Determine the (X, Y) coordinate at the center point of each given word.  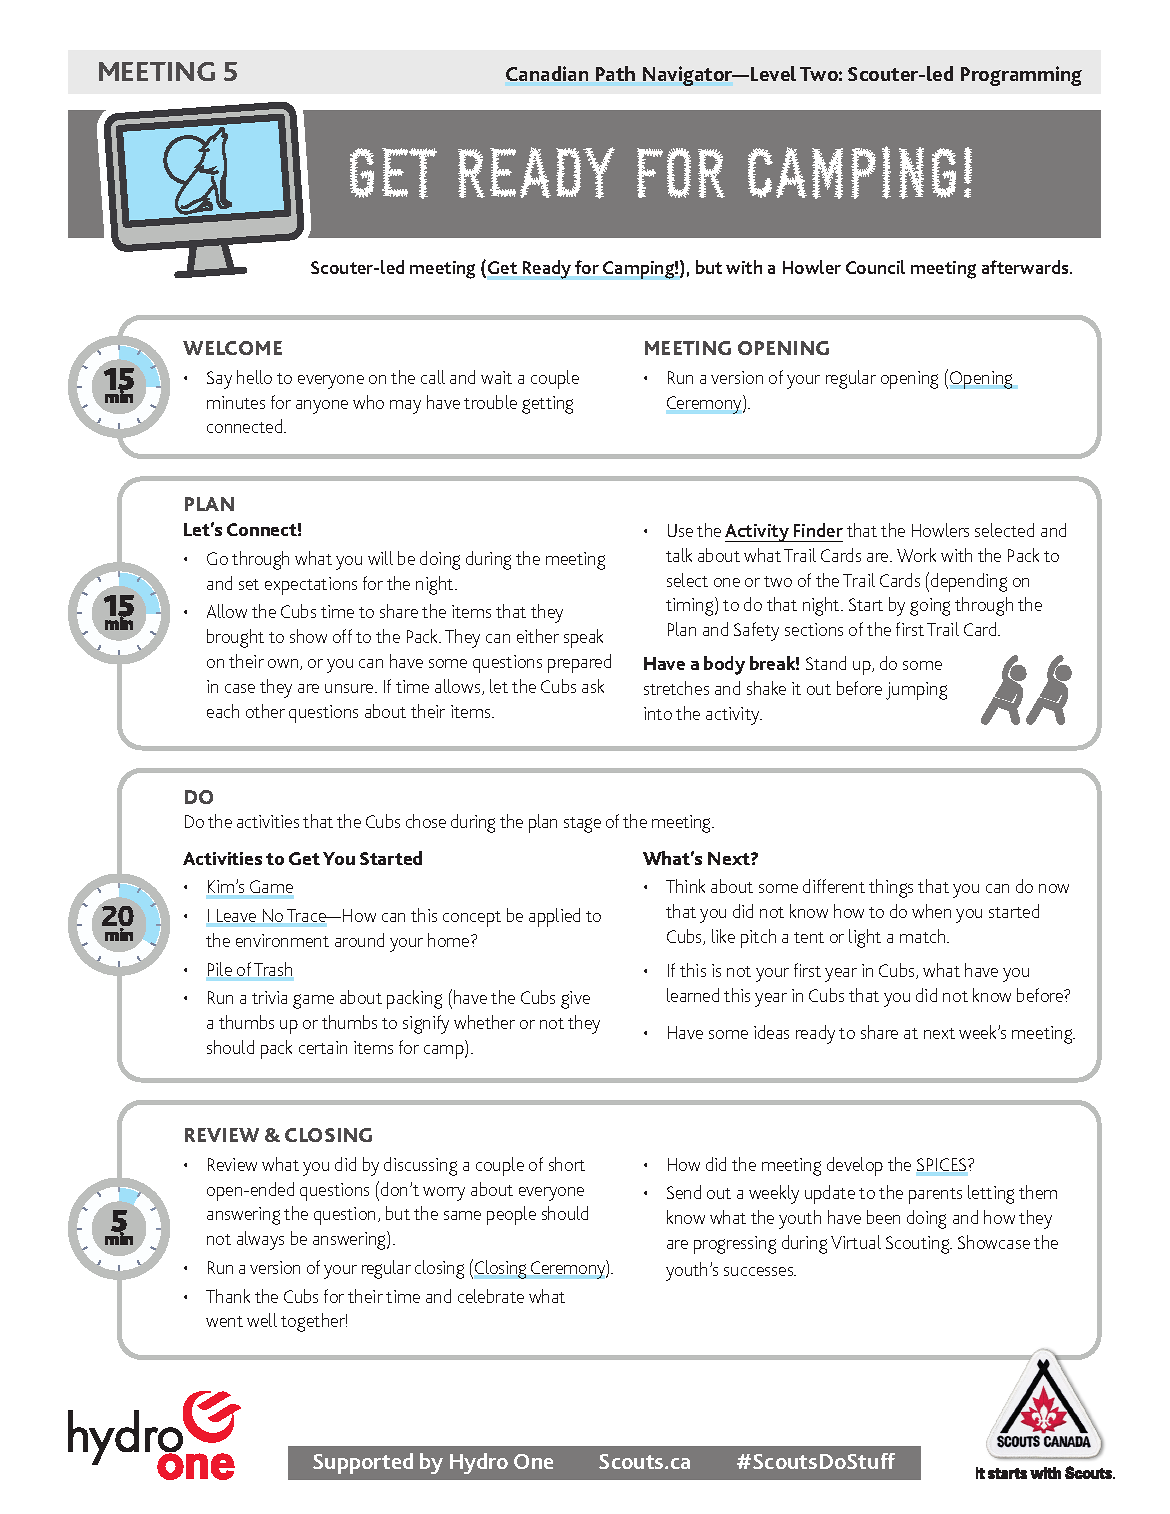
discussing (420, 1166)
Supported (363, 1463)
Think (685, 886)
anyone (322, 407)
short (567, 1164)
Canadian (547, 73)
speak (583, 638)
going (930, 607)
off (342, 636)
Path (615, 73)
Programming (1021, 76)
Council (875, 267)
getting (547, 405)
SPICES (943, 1164)
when (931, 911)
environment (282, 940)
